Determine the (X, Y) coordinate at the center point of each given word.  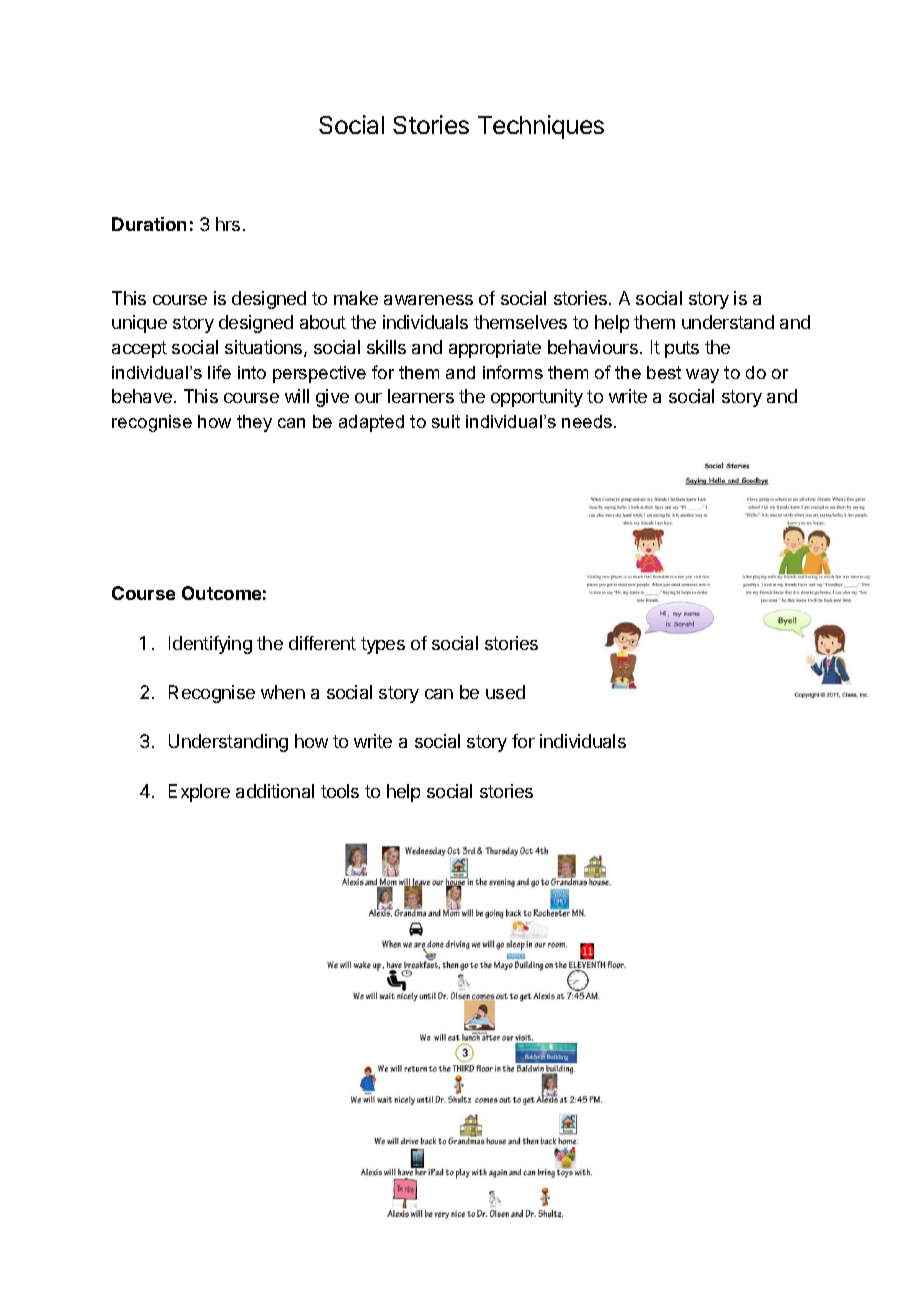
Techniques (541, 127)
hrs (228, 224)
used (505, 692)
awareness (428, 300)
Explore (199, 793)
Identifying (210, 645)
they (254, 423)
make (356, 298)
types (383, 645)
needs (587, 421)
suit (446, 421)
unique (139, 324)
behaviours (593, 347)
